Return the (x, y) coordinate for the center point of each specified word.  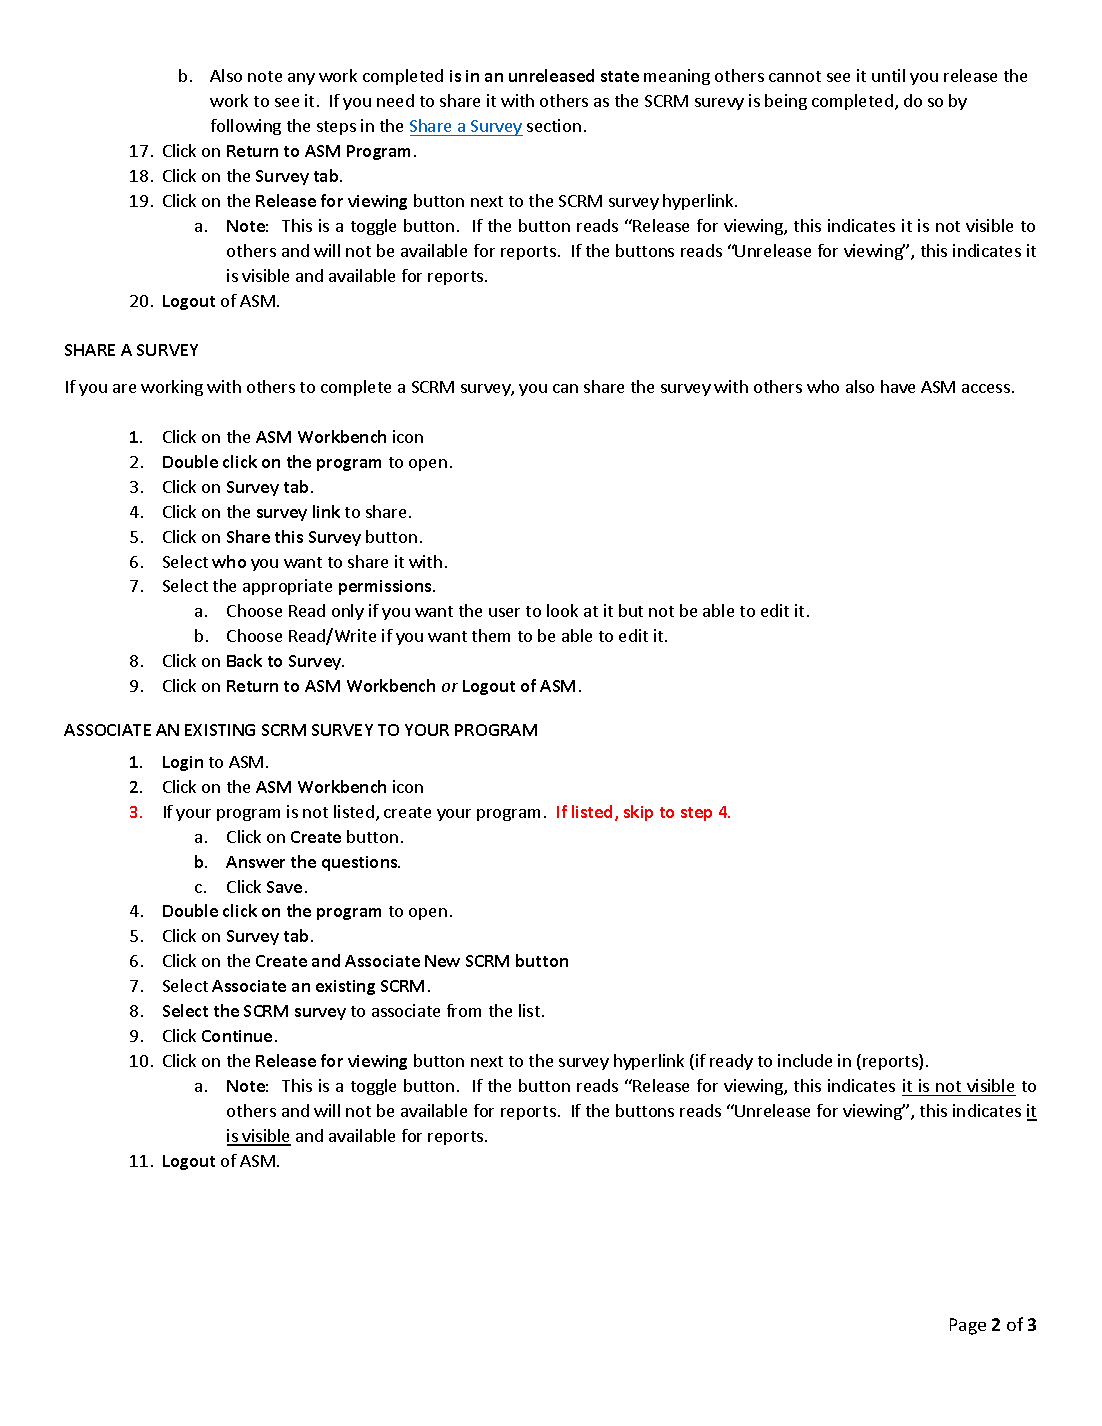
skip (638, 813)
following (246, 127)
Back (244, 660)
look (562, 610)
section (554, 125)
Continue (237, 1036)
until (888, 75)
